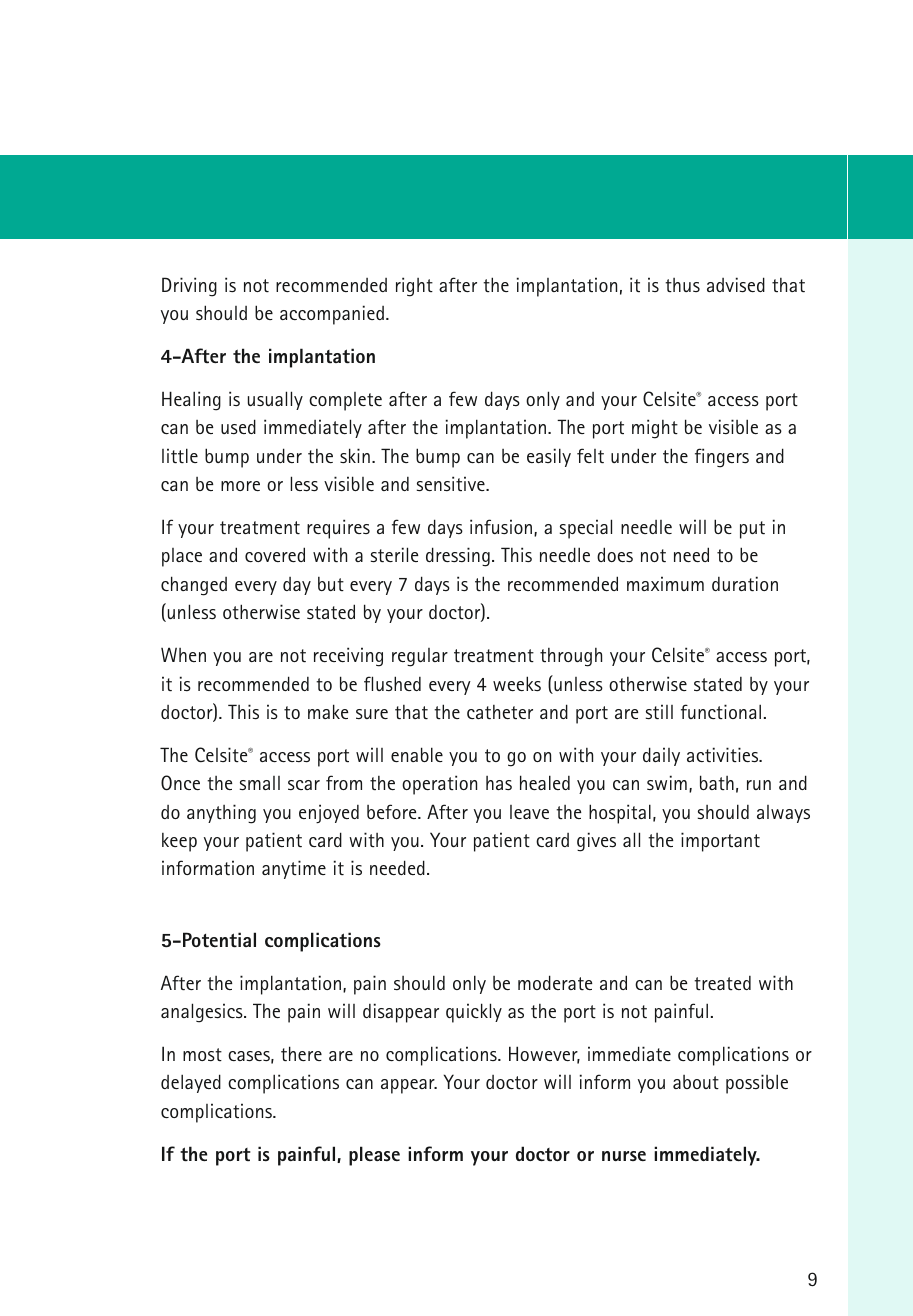  What do you see at coordinates (374, 1156) in the page?
I see `please` at bounding box center [374, 1156].
